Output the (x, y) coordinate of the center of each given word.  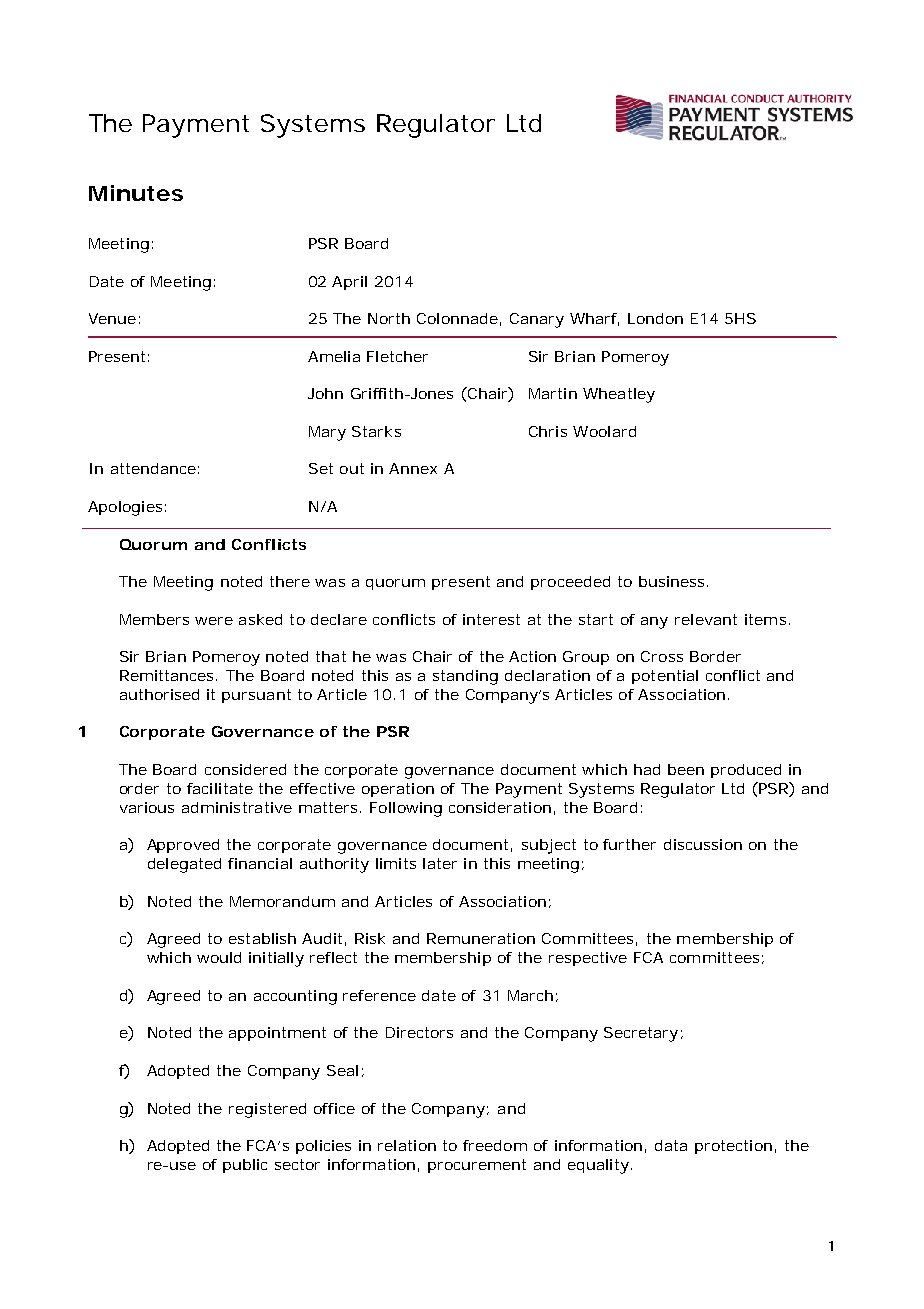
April (349, 283)
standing (465, 677)
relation (407, 1145)
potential (665, 677)
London (655, 318)
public (245, 1166)
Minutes (136, 193)
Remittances (168, 675)
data (671, 1145)
